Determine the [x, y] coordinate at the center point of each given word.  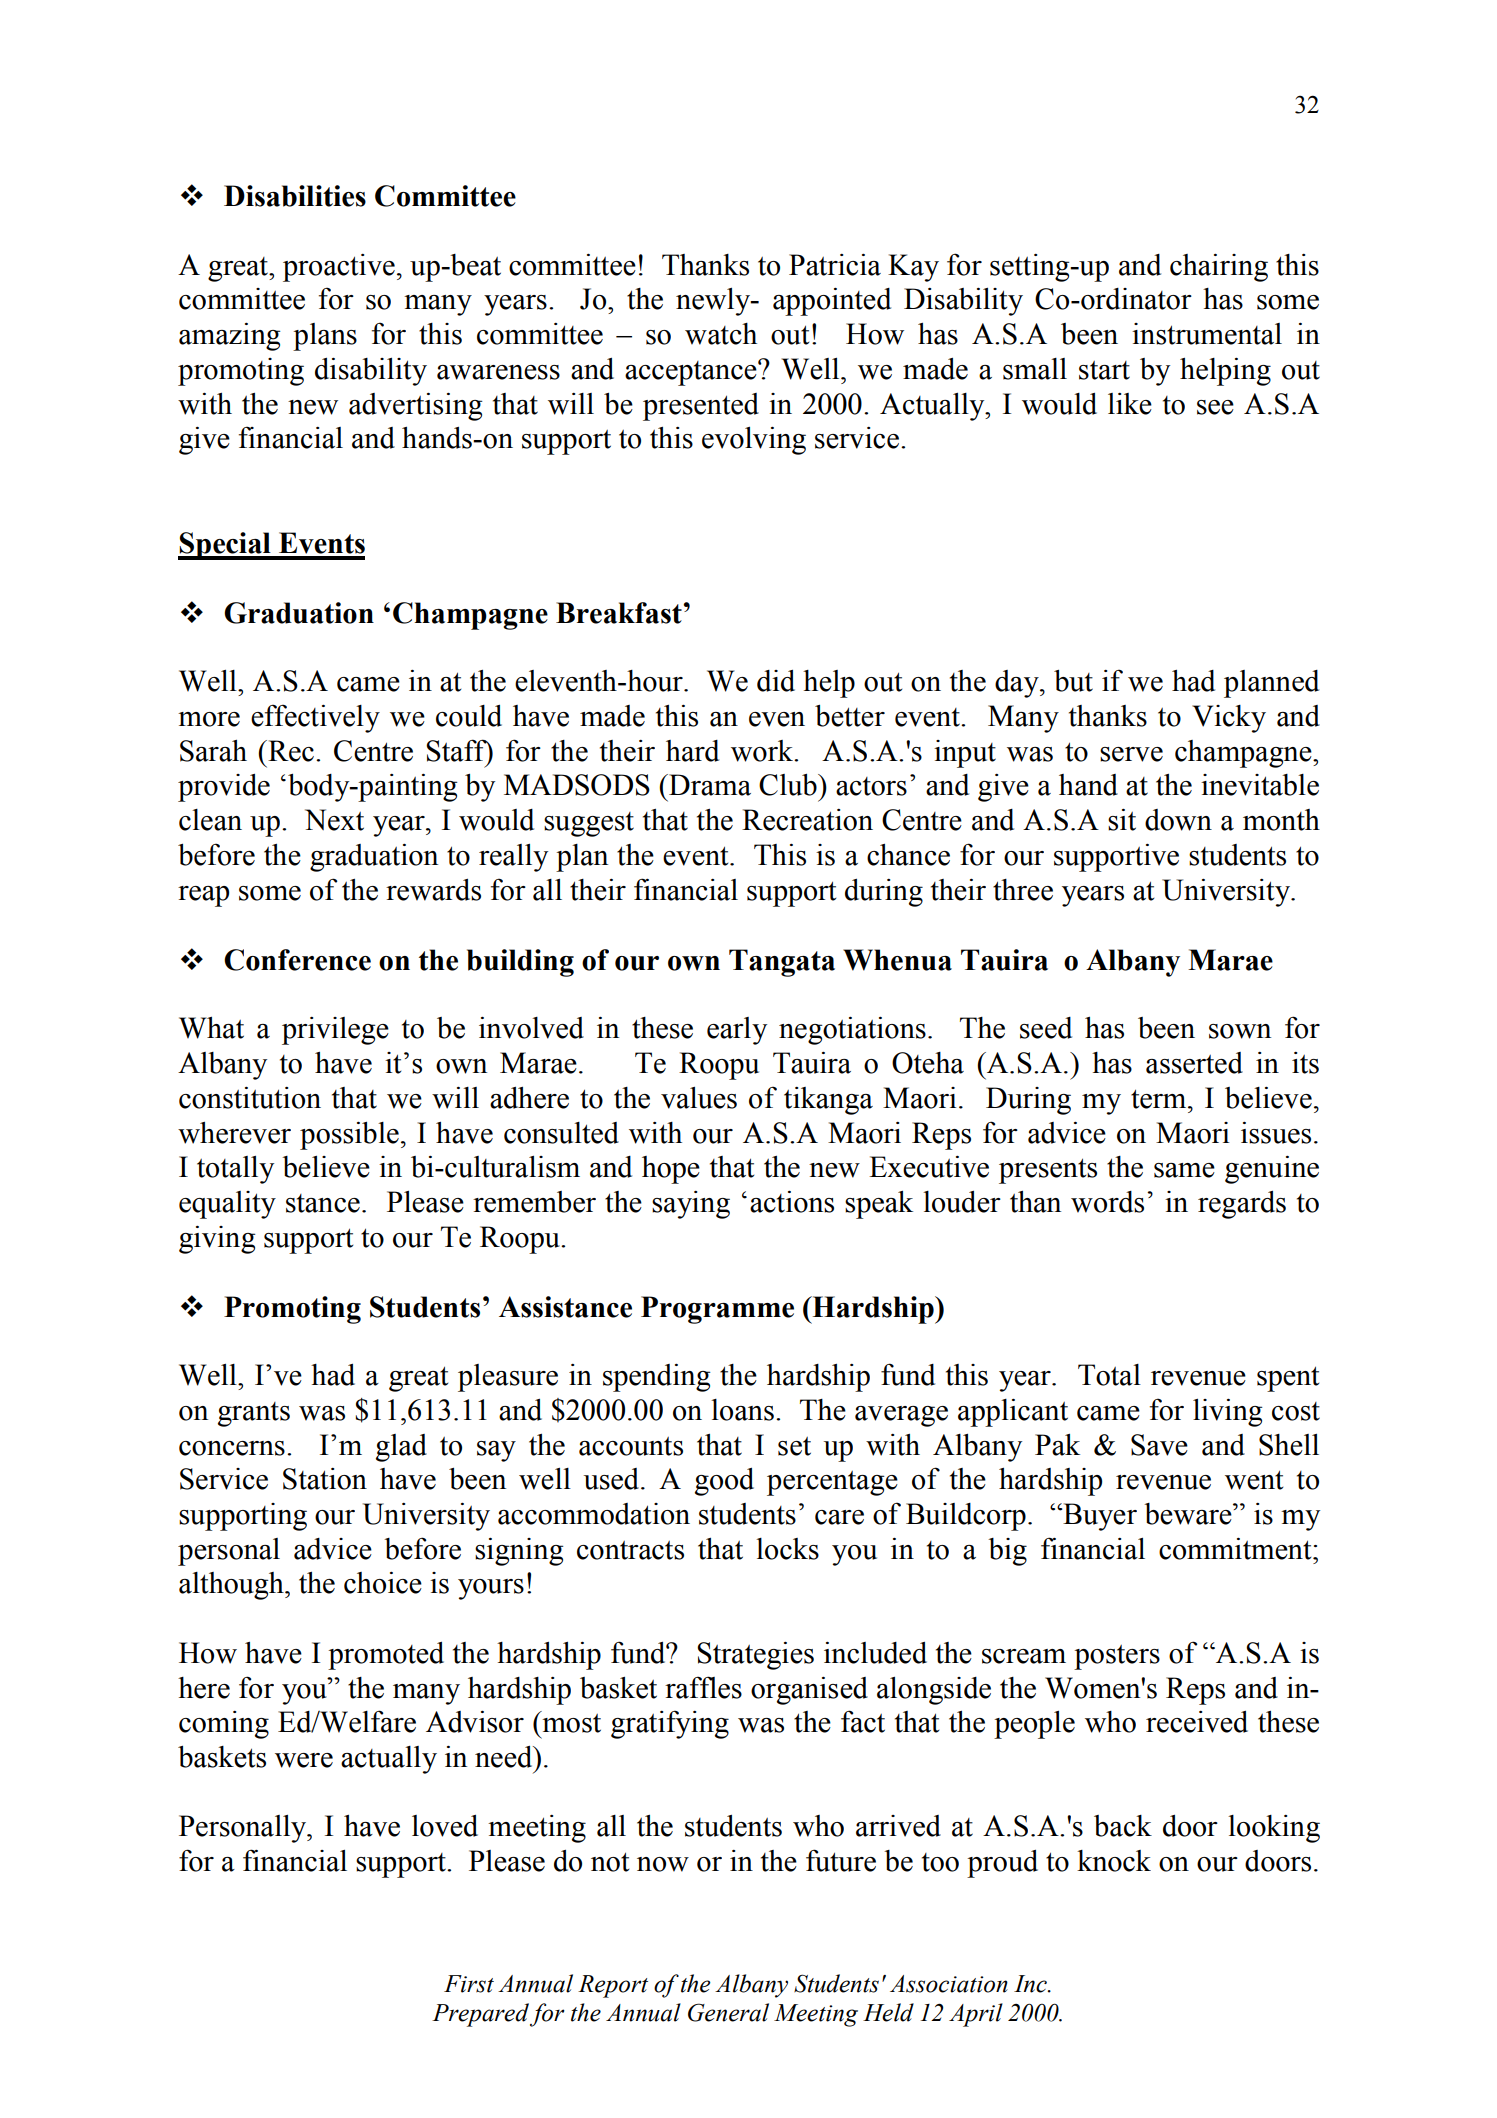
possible [349, 1136]
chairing [1219, 268]
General [728, 2012]
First [469, 1984]
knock [1114, 1861]
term [1160, 1099]
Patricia [835, 265]
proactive [339, 268]
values [699, 1098]
